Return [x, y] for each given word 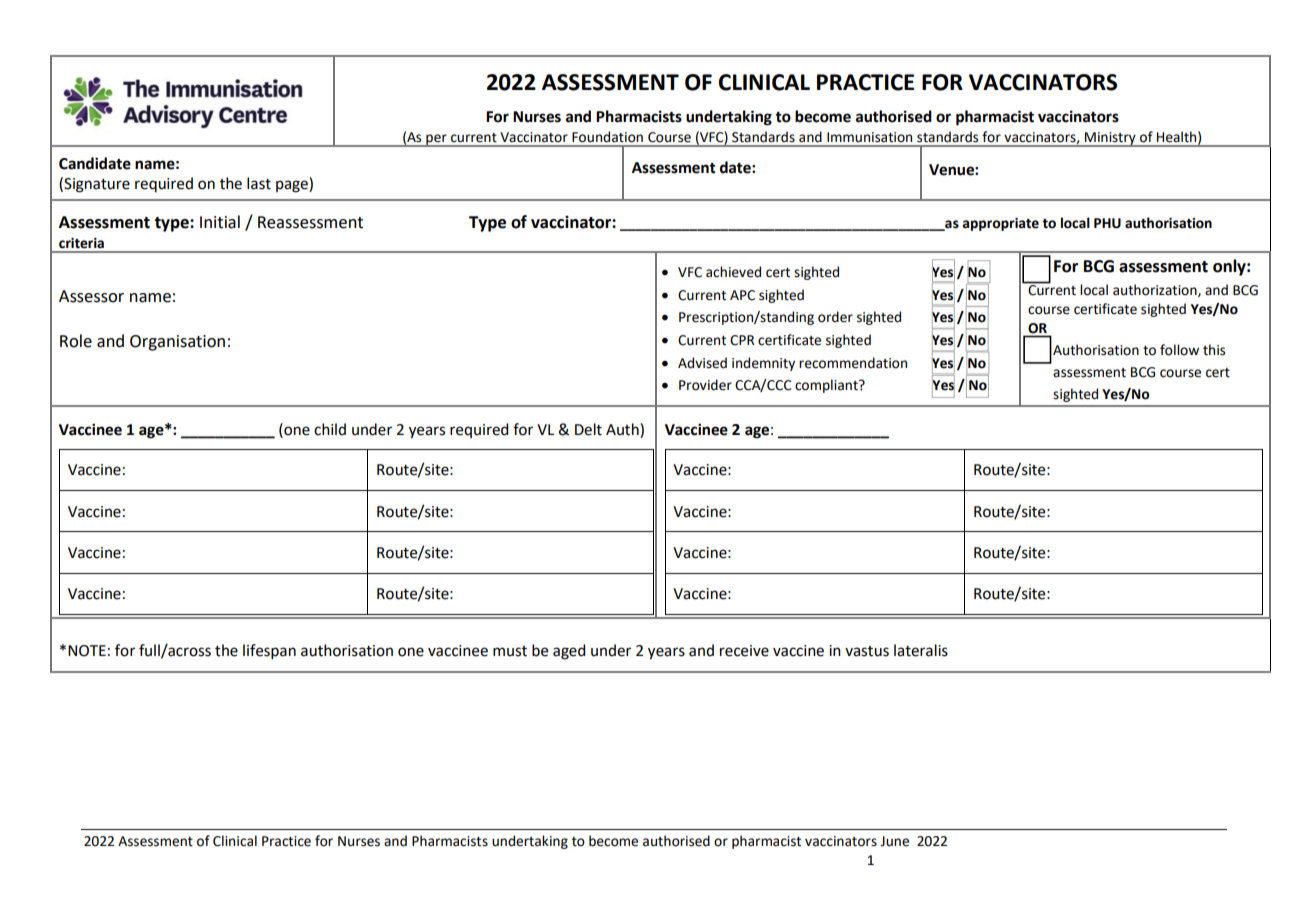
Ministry [1110, 139]
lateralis [921, 650]
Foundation [607, 137]
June [894, 841]
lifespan [269, 651]
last [259, 183]
